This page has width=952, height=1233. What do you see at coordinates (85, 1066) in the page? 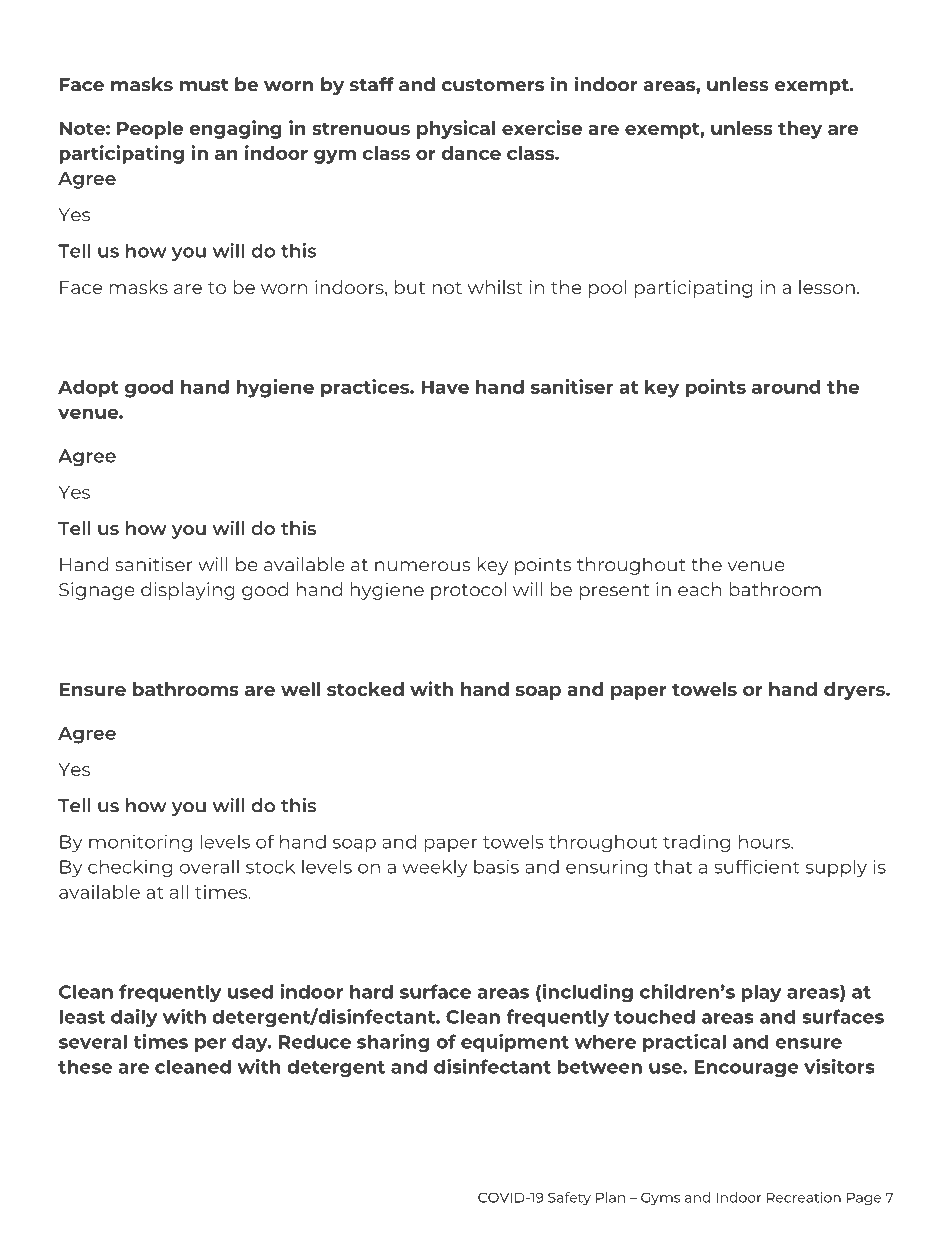
I see `these` at bounding box center [85, 1066].
